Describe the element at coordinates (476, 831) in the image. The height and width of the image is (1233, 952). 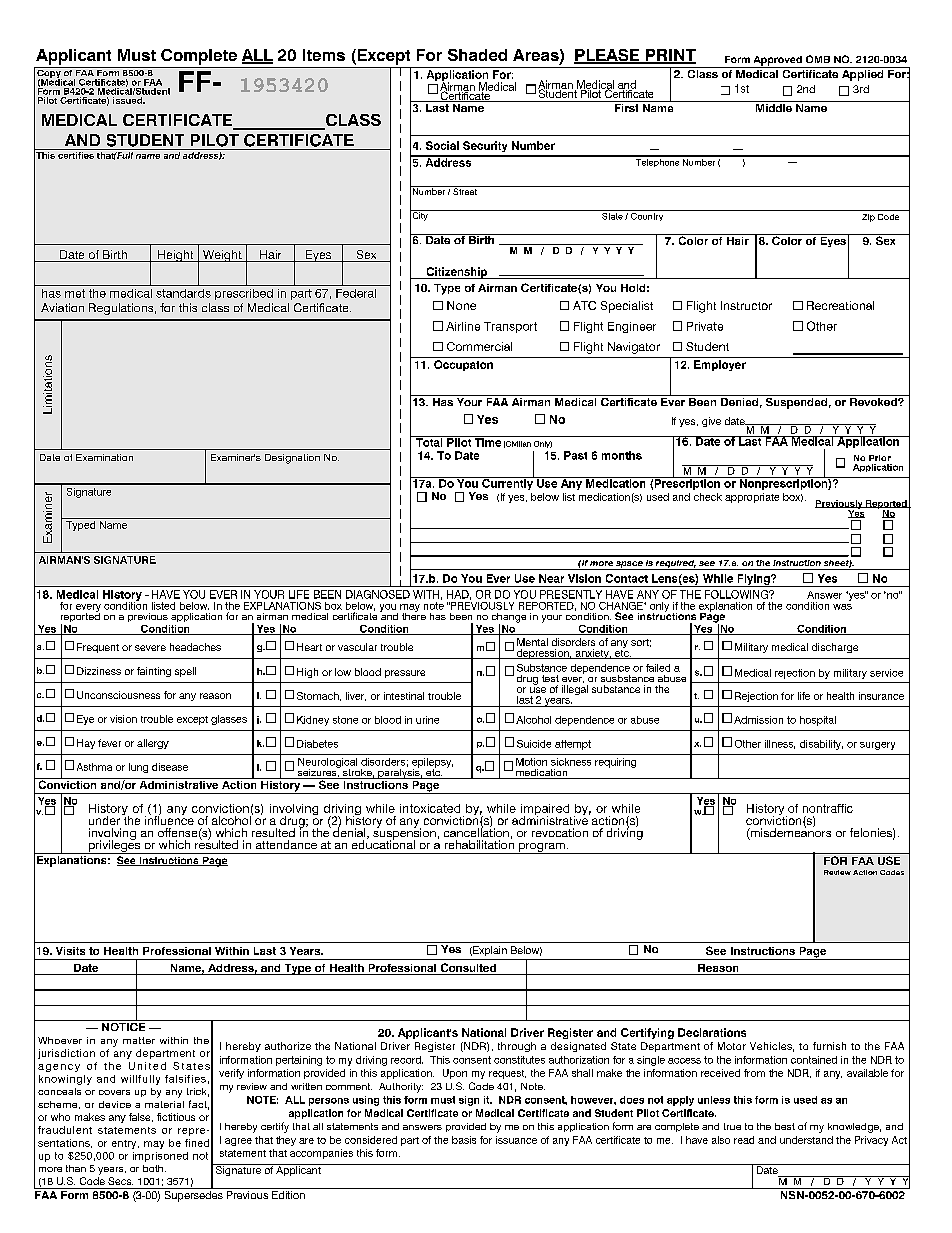
I see `cancellation` at that location.
